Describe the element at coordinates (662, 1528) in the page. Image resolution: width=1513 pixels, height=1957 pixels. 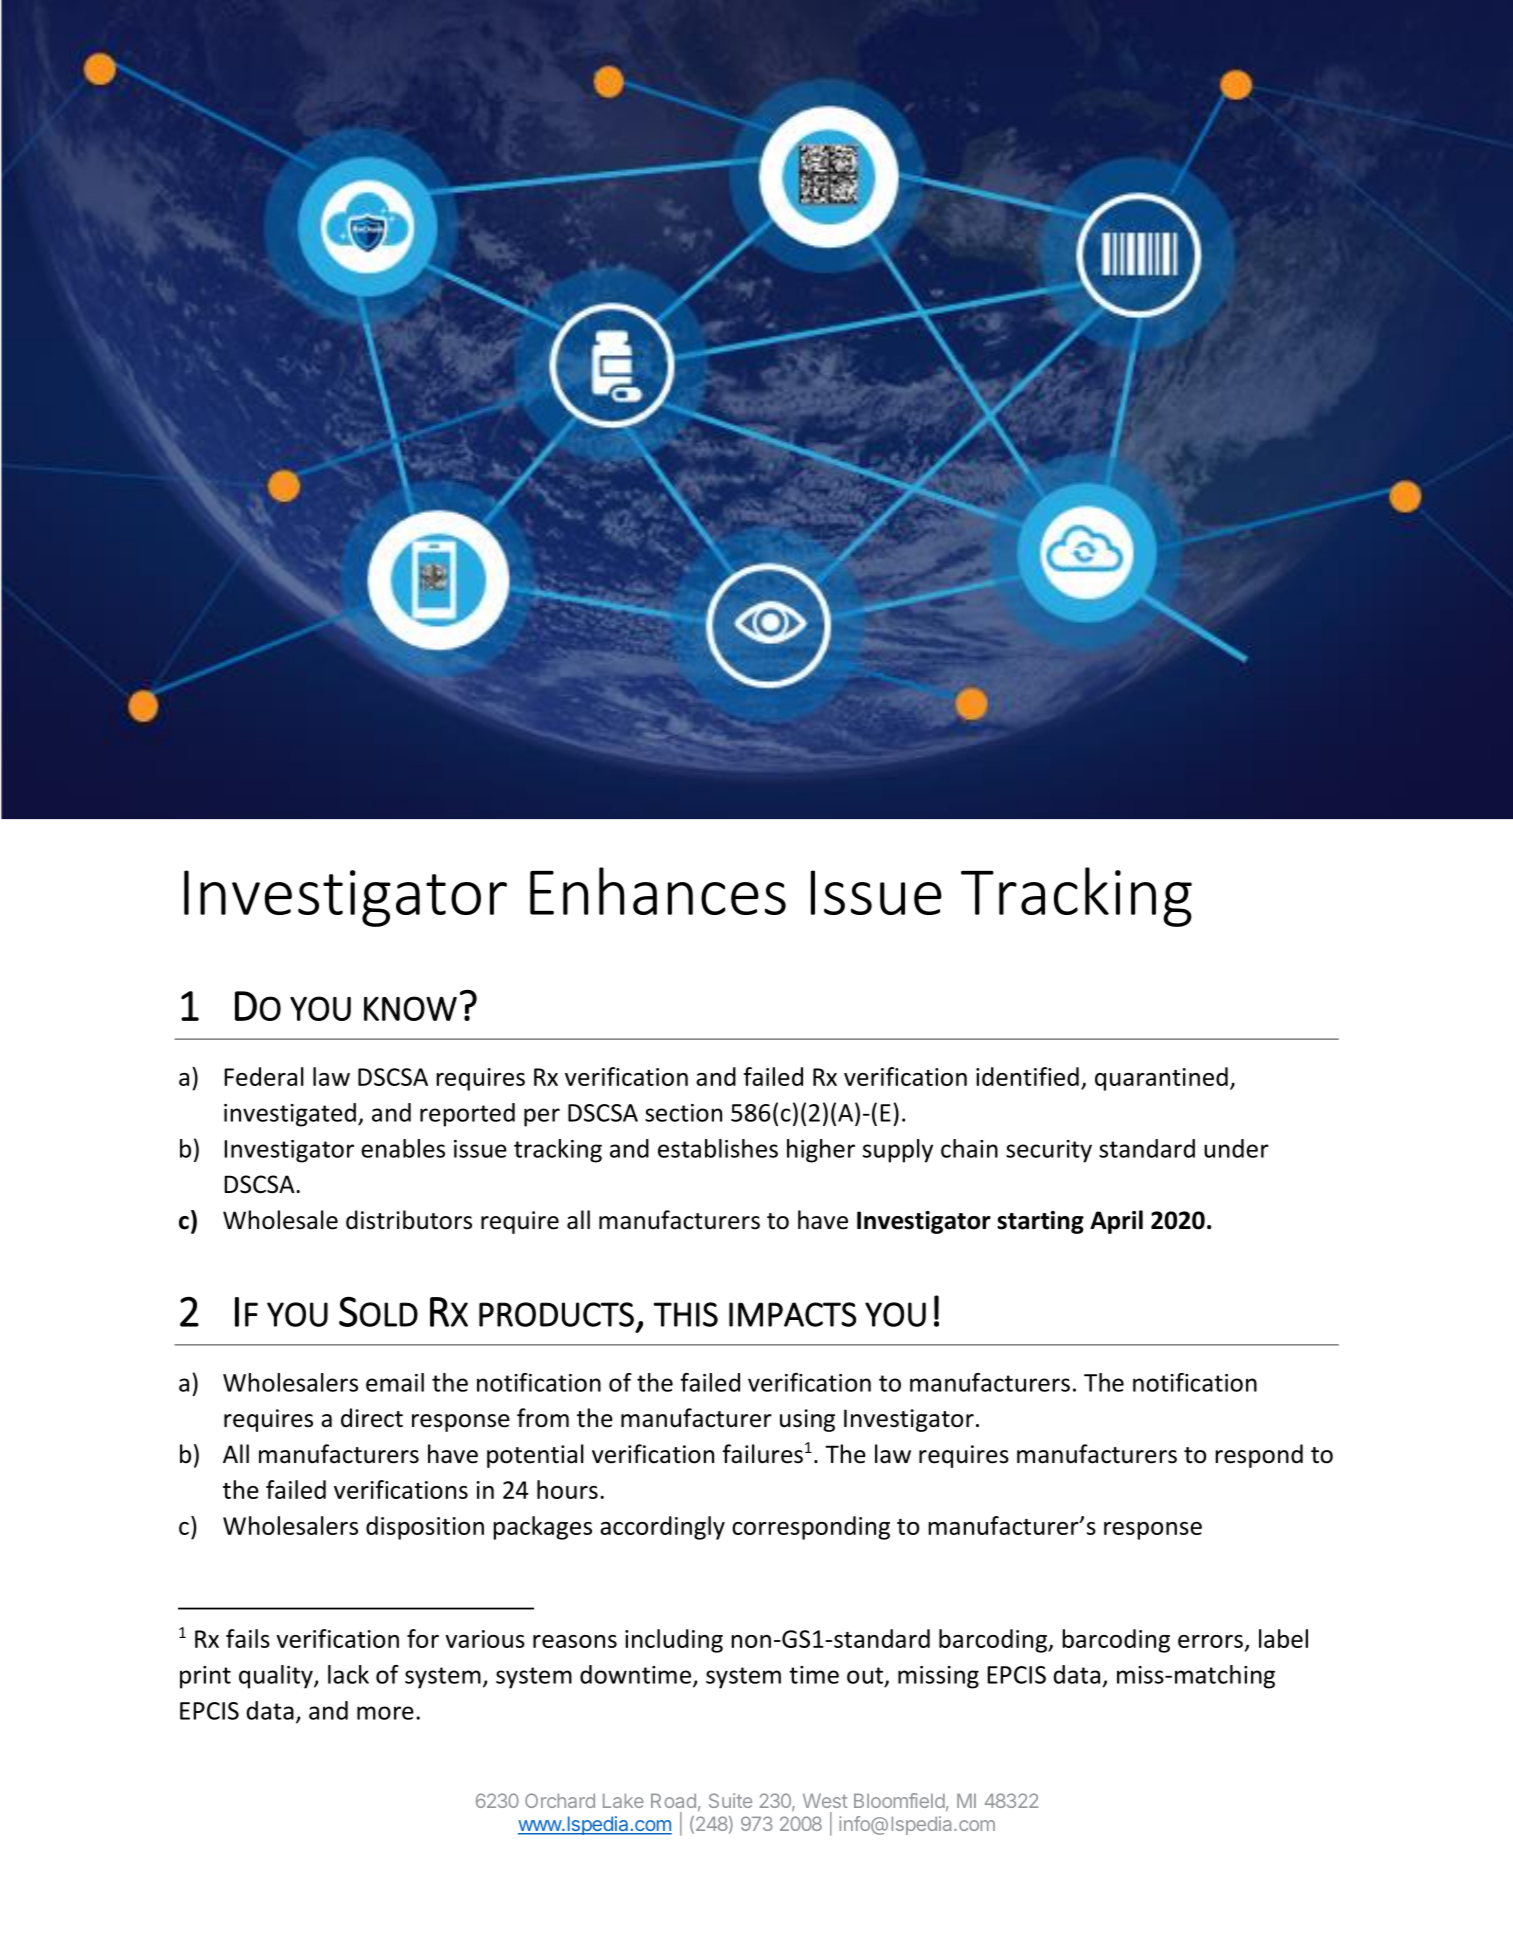
I see `accordingly` at that location.
